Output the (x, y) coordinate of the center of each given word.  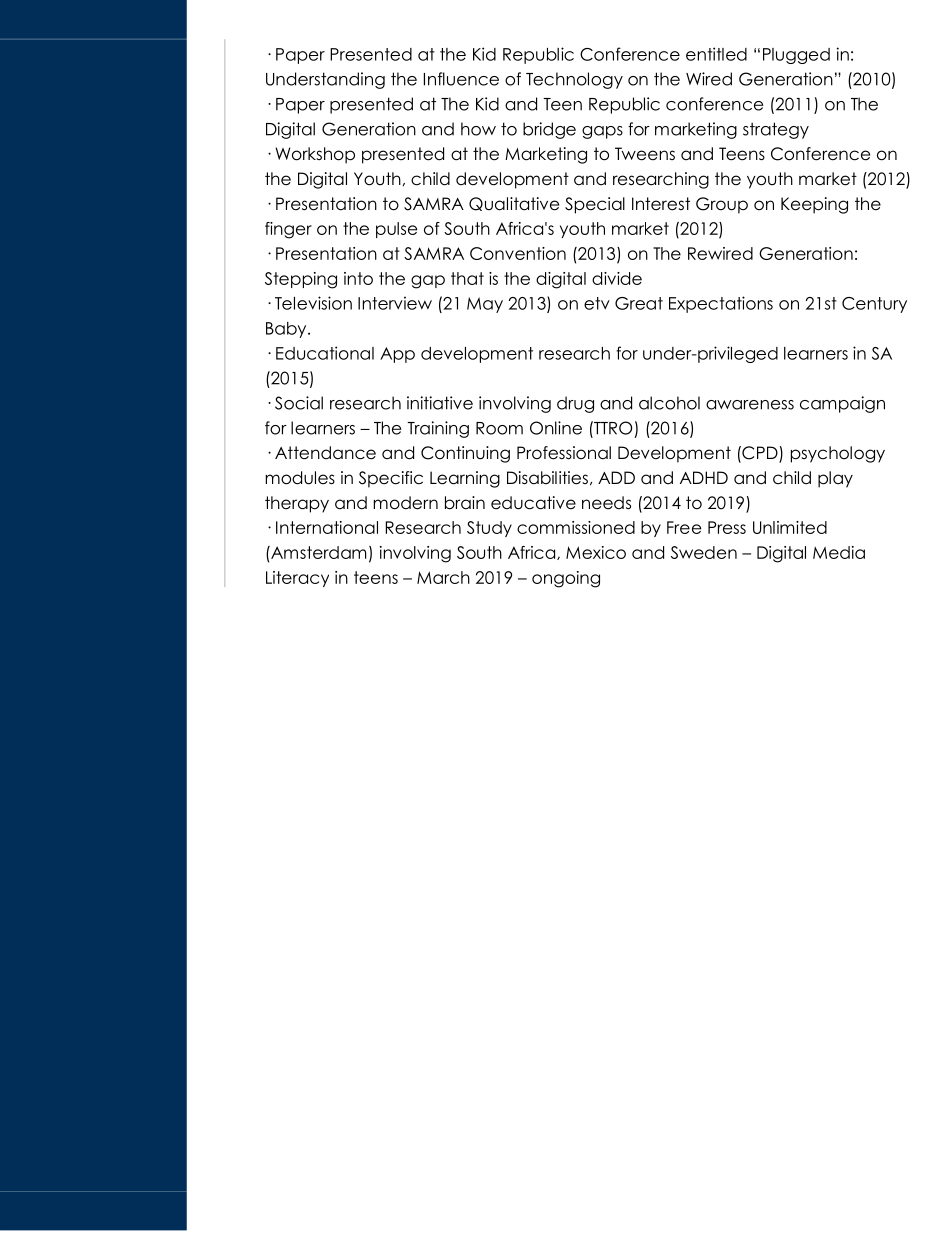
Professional (564, 453)
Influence (461, 79)
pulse (396, 230)
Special (595, 205)
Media (839, 552)
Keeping (814, 205)
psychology (838, 454)
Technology (574, 80)
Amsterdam (317, 552)
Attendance (325, 453)
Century (874, 305)
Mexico (596, 552)
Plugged (796, 56)
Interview (395, 303)
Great (639, 303)
